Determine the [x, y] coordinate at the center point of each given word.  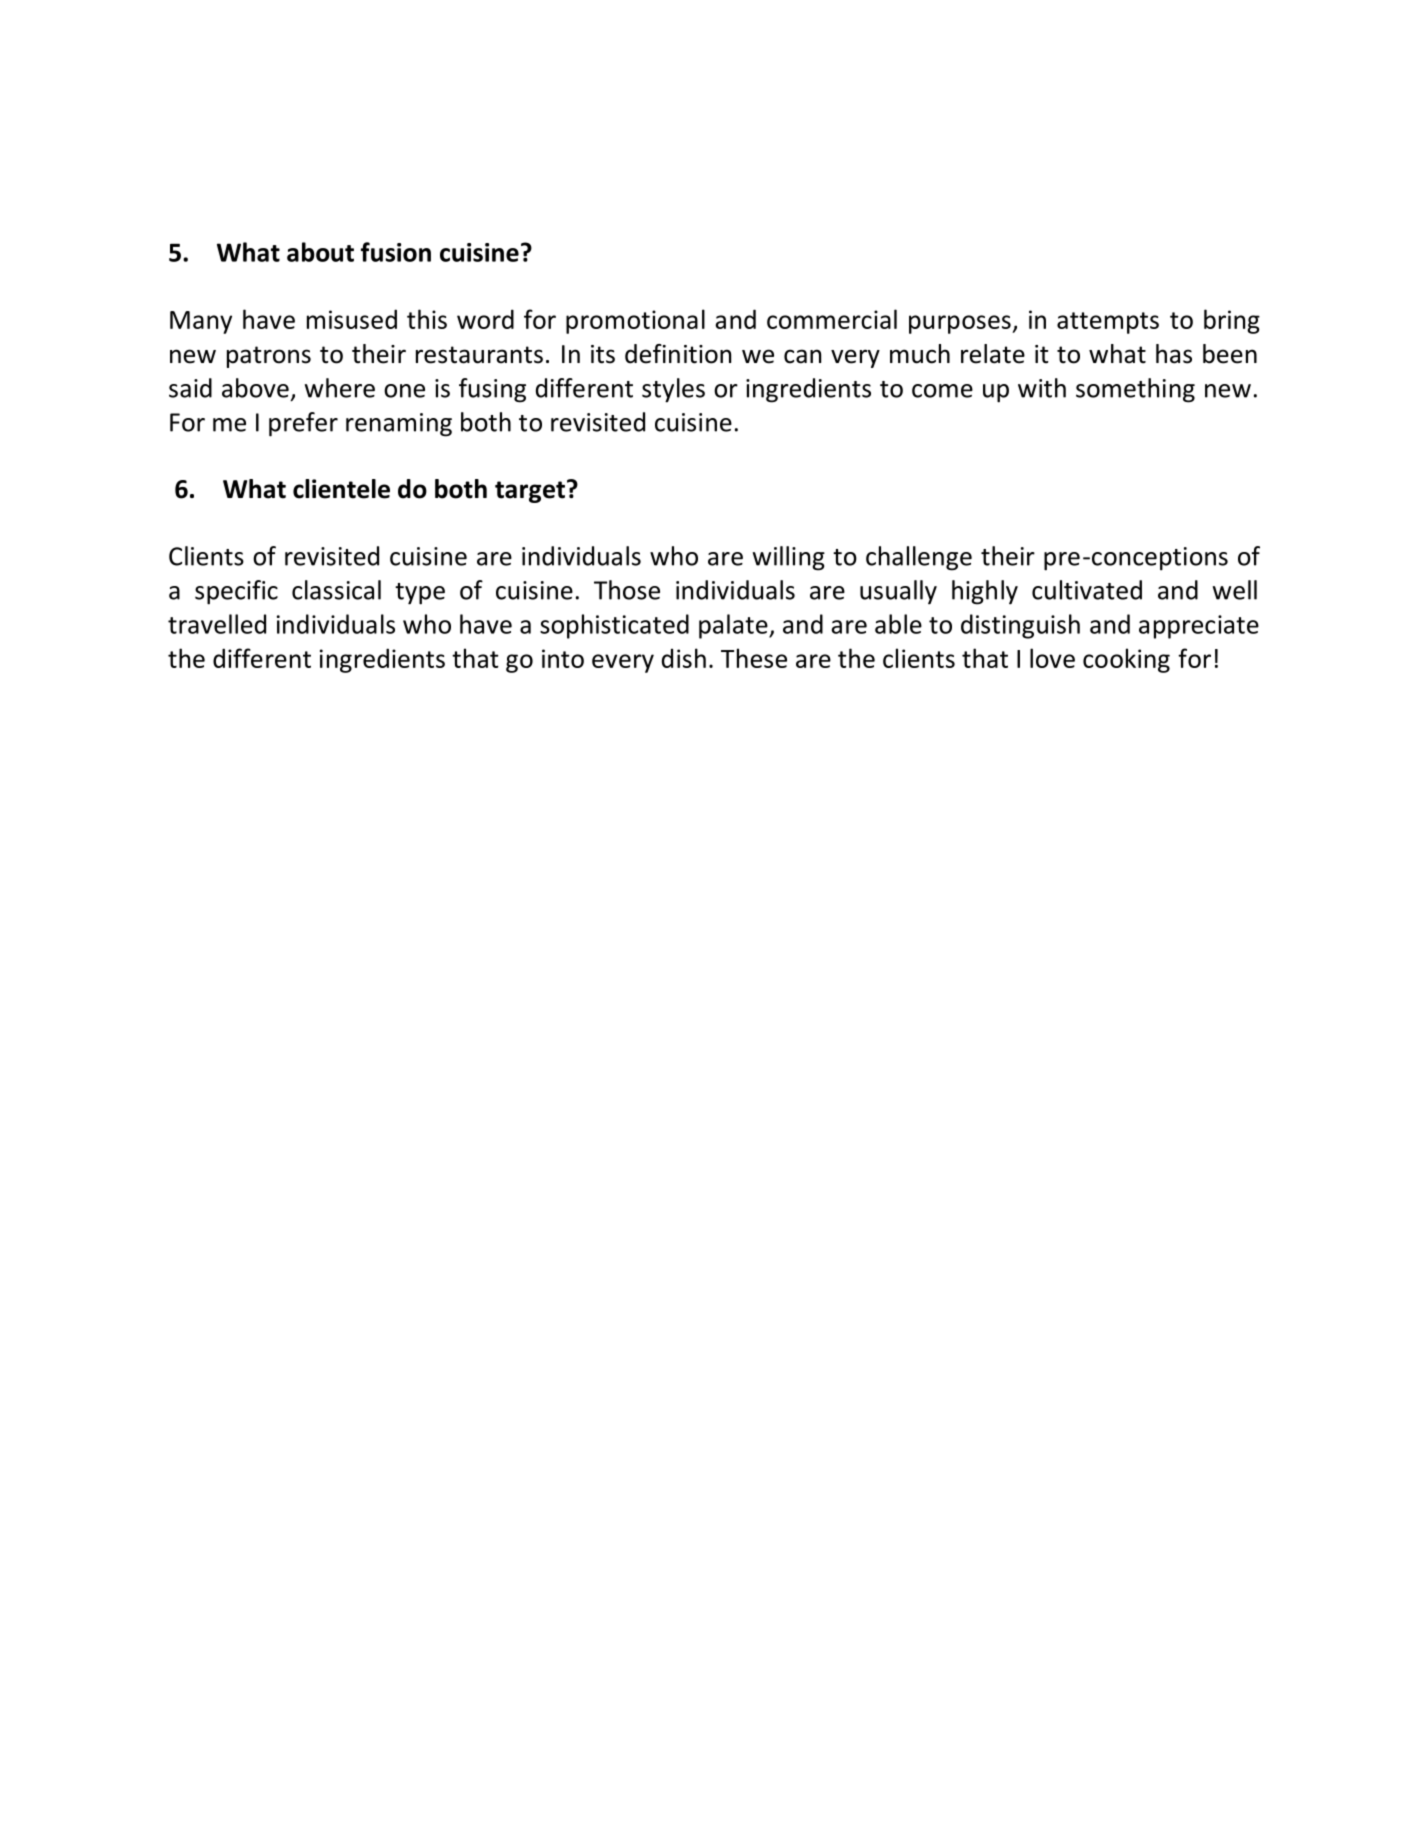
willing [789, 558]
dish [684, 658]
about [320, 252]
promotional [635, 321]
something [1135, 390]
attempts [1108, 323]
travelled [217, 624]
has [1174, 354]
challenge [919, 558]
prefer [303, 424]
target [530, 492]
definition [678, 354]
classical [336, 590]
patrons [269, 357]
